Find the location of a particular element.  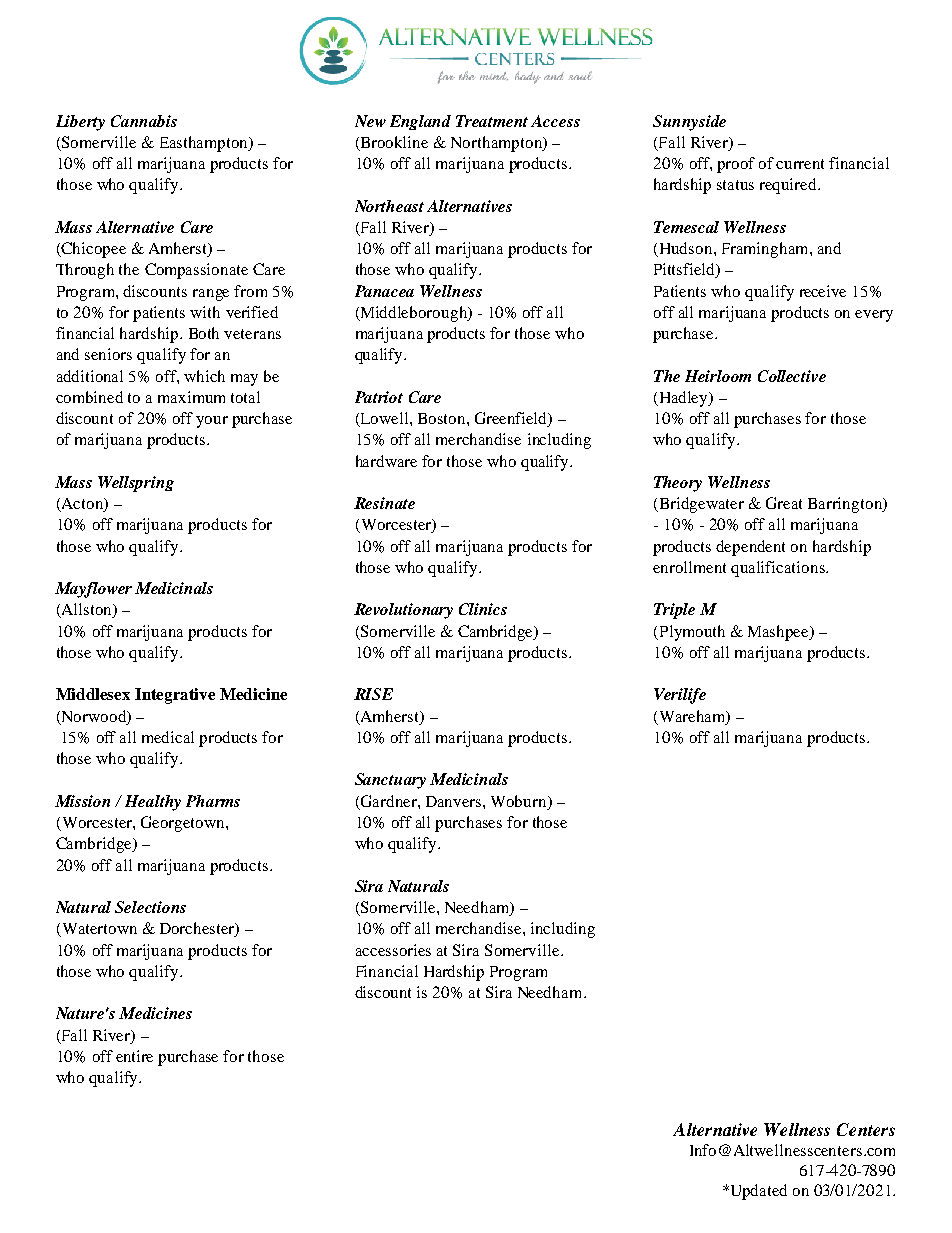

Wellspring is located at coordinates (136, 484).
